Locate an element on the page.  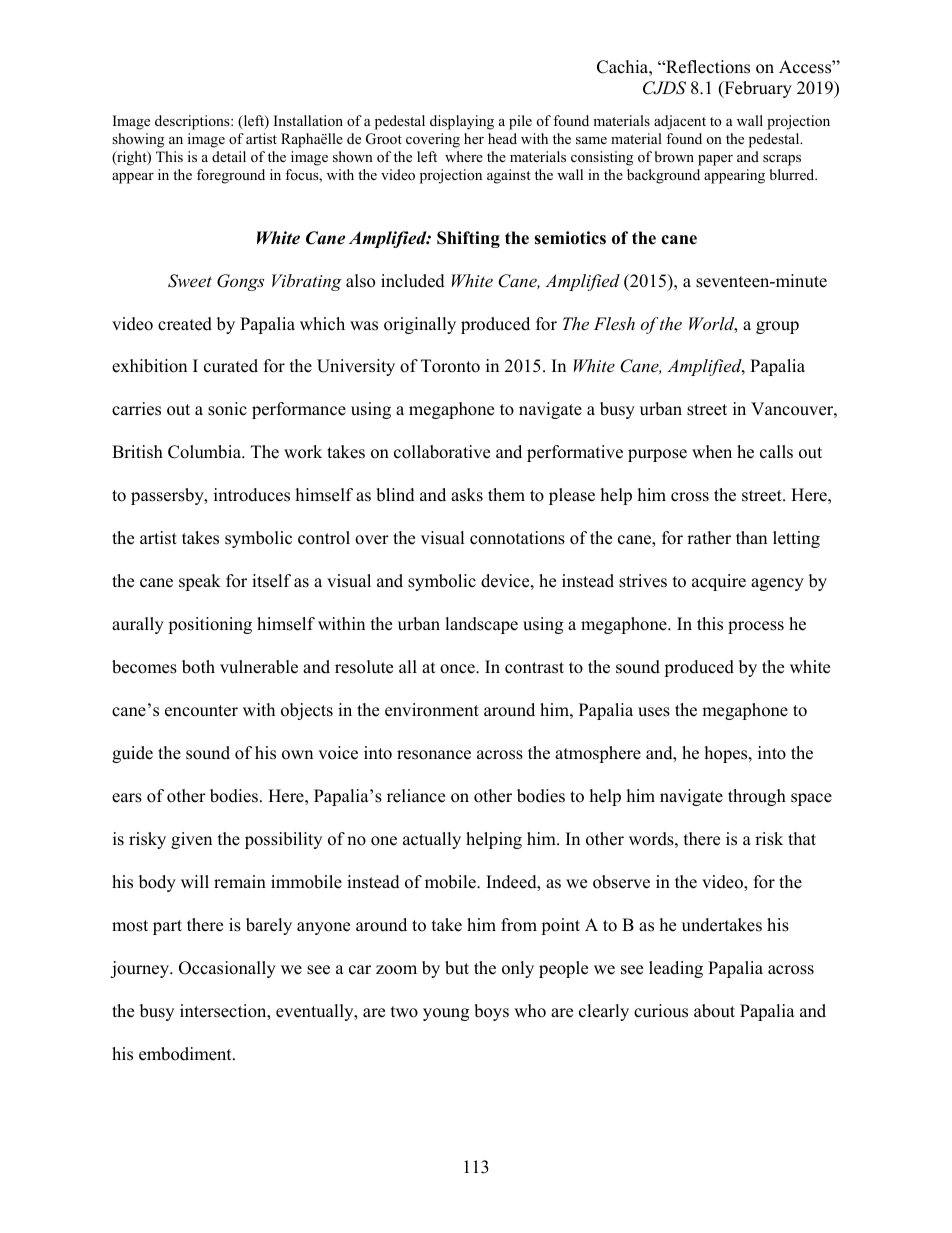
landscape is located at coordinates (481, 625).
